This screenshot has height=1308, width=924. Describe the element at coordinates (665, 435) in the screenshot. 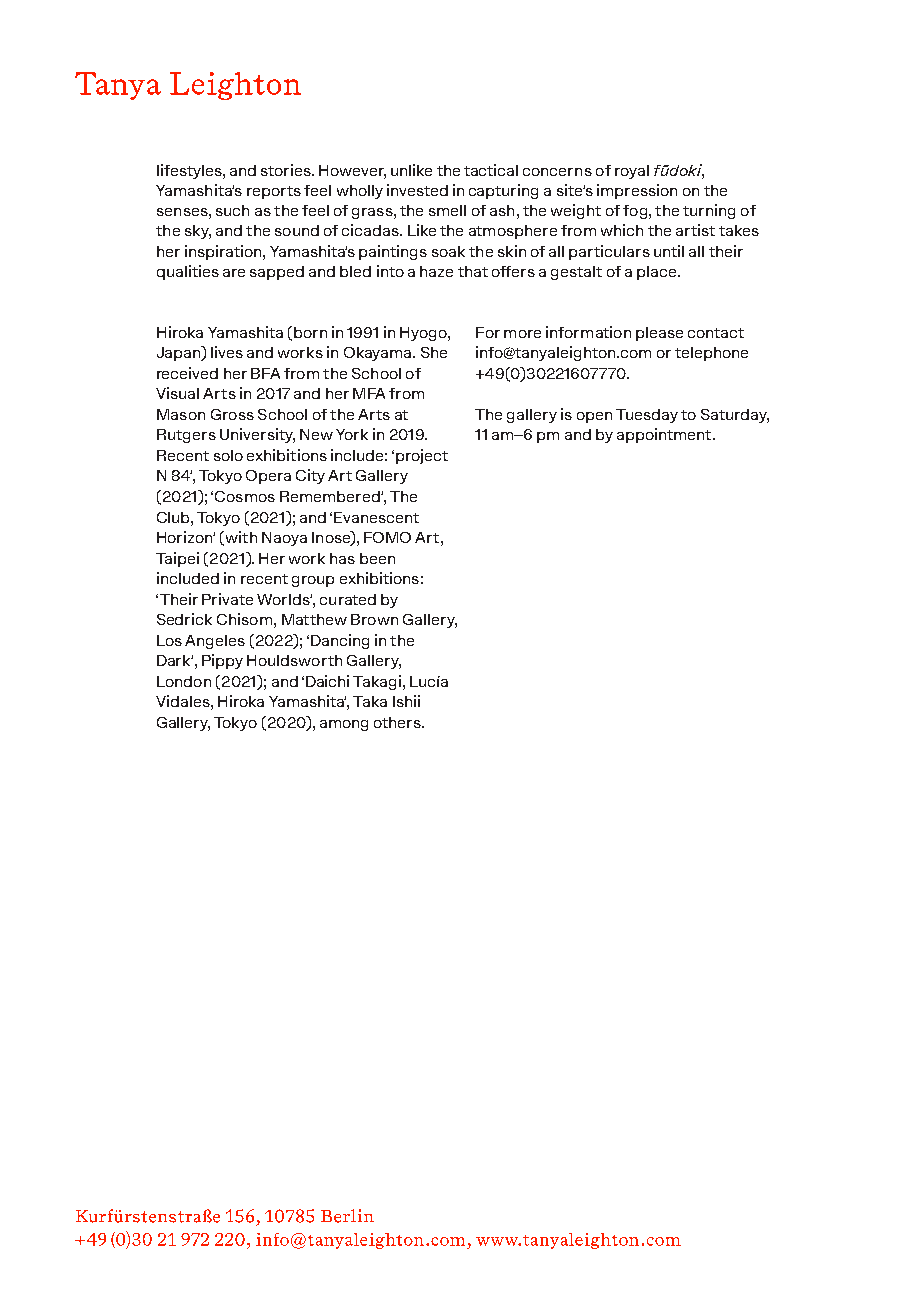

I see `appointment` at that location.
